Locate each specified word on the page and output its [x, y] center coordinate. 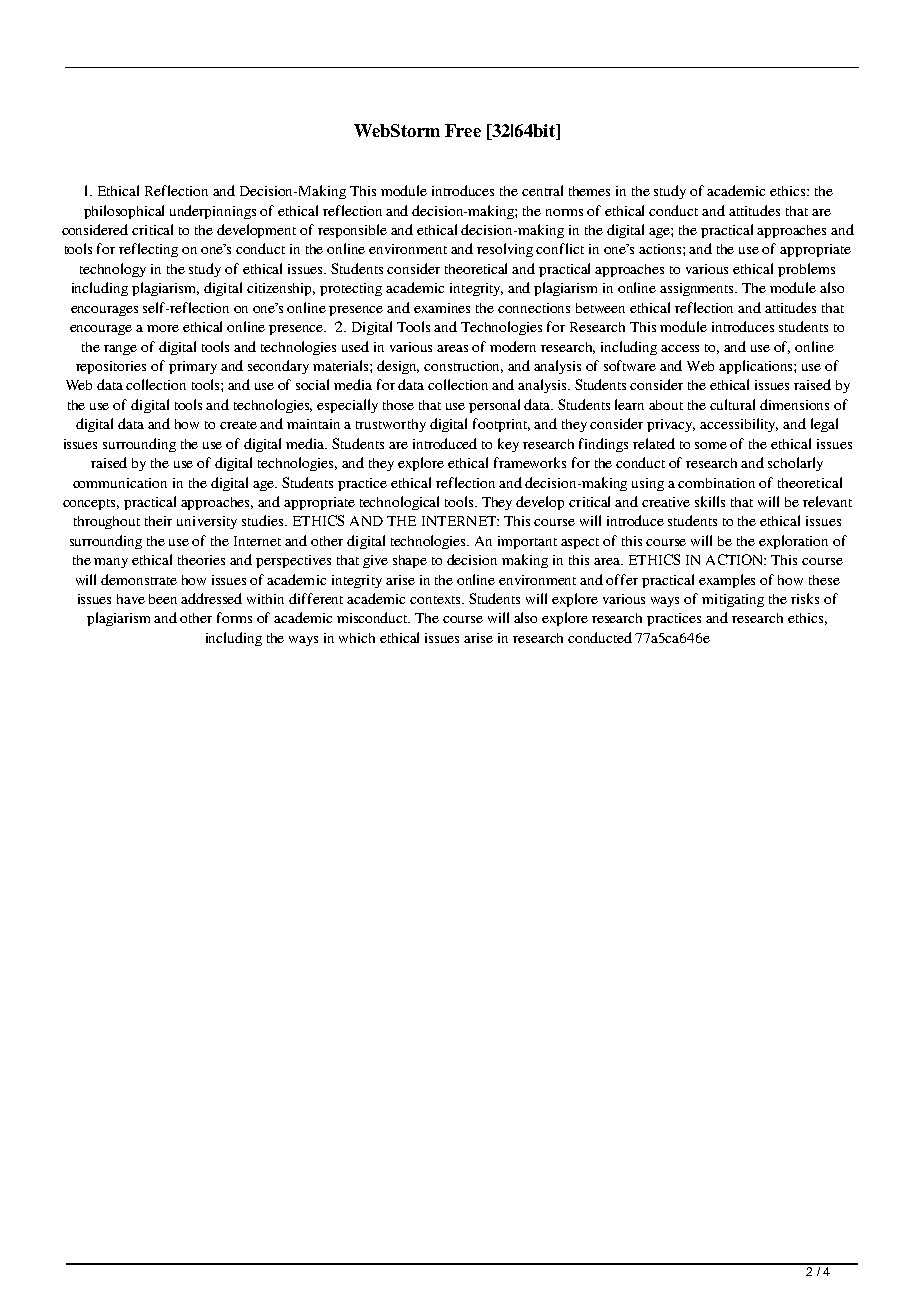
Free [463, 130]
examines [442, 308]
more [163, 328]
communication [120, 483]
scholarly [795, 464]
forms [234, 617]
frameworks [530, 462]
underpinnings [213, 212]
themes [589, 191]
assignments [698, 289]
